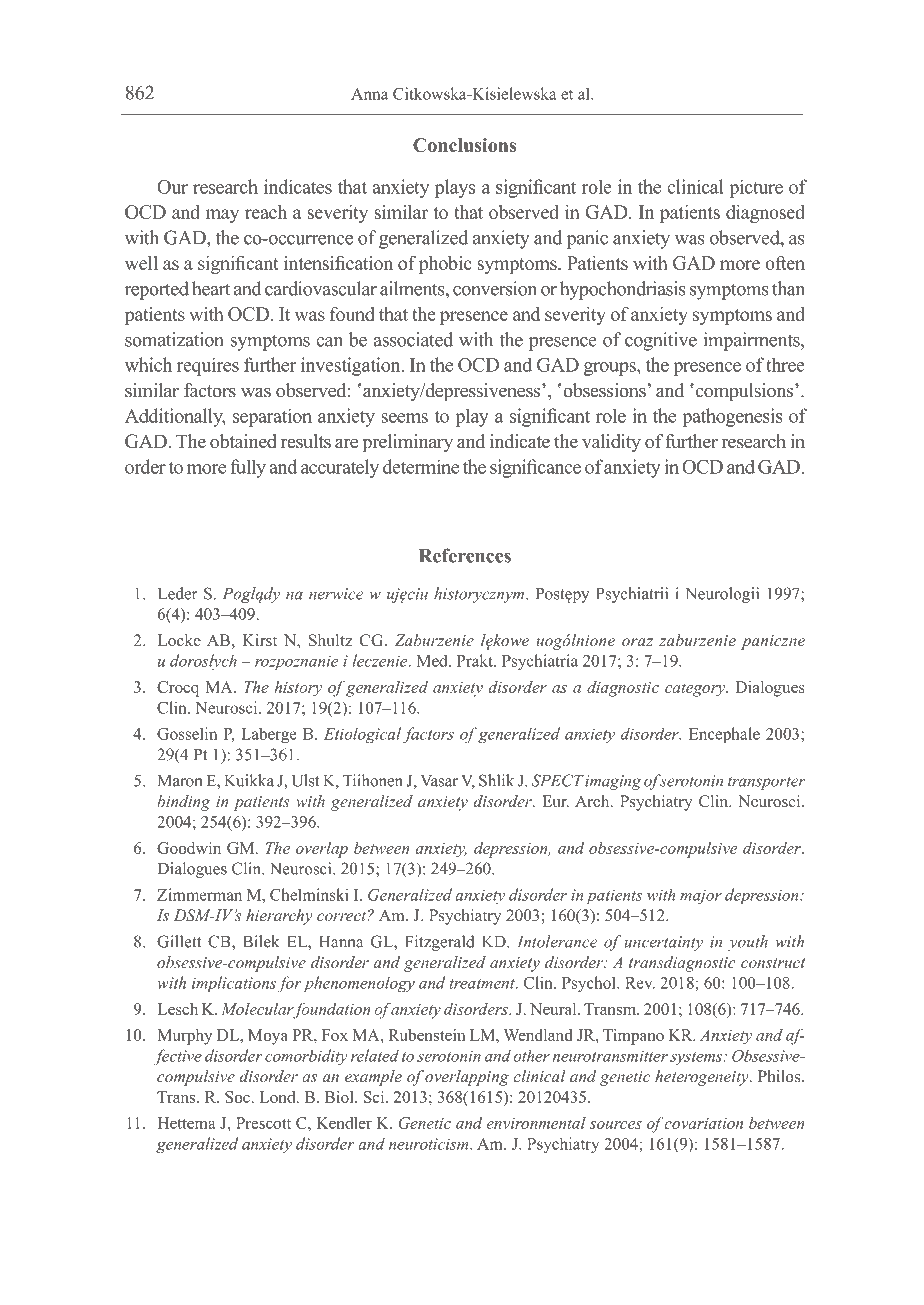 The height and width of the page is (1305, 924). I want to click on compulsions, so click(744, 392).
